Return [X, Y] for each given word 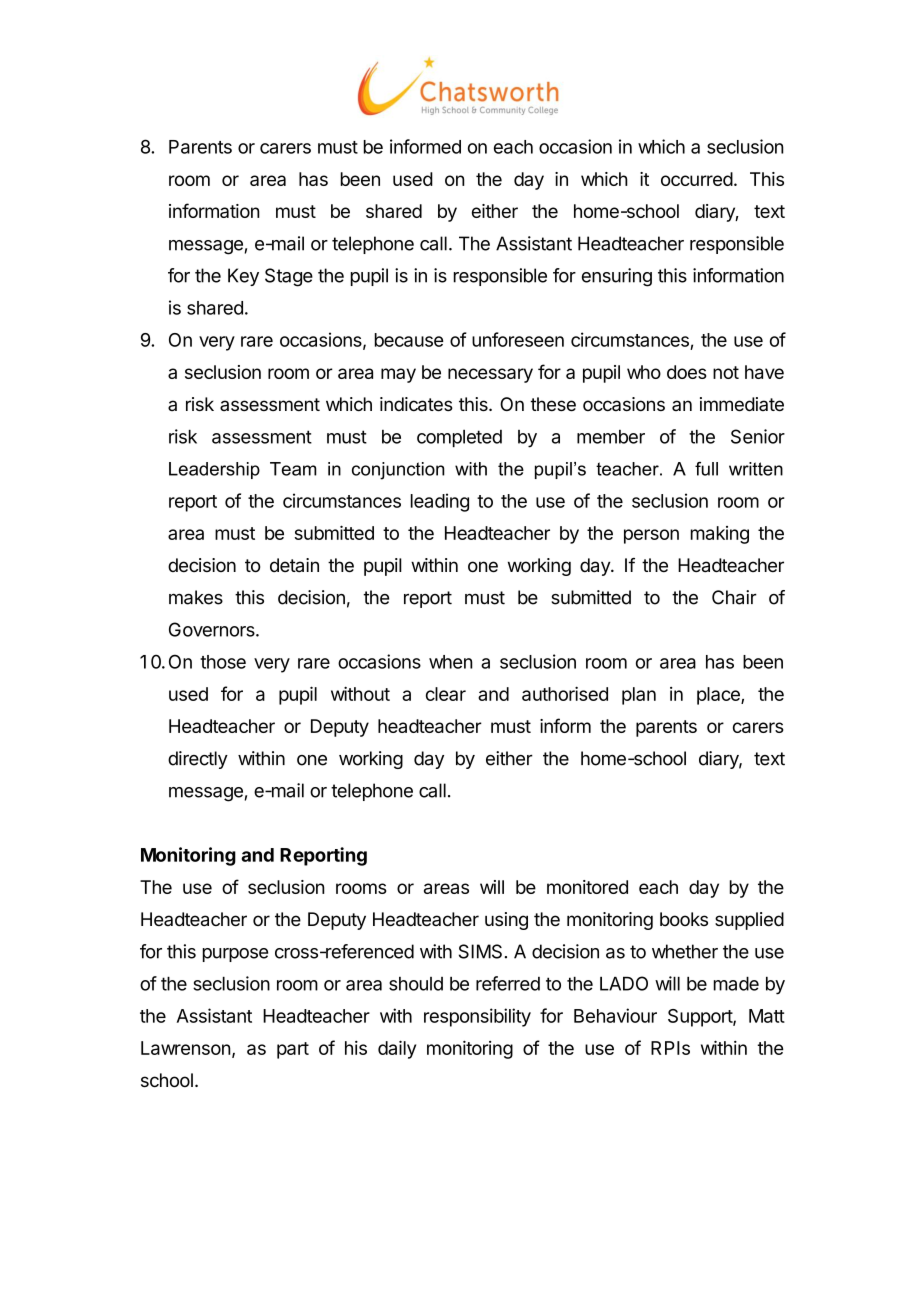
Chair [734, 597]
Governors [213, 629]
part [293, 1050]
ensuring [617, 277]
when [451, 662]
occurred [697, 179]
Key [243, 277]
